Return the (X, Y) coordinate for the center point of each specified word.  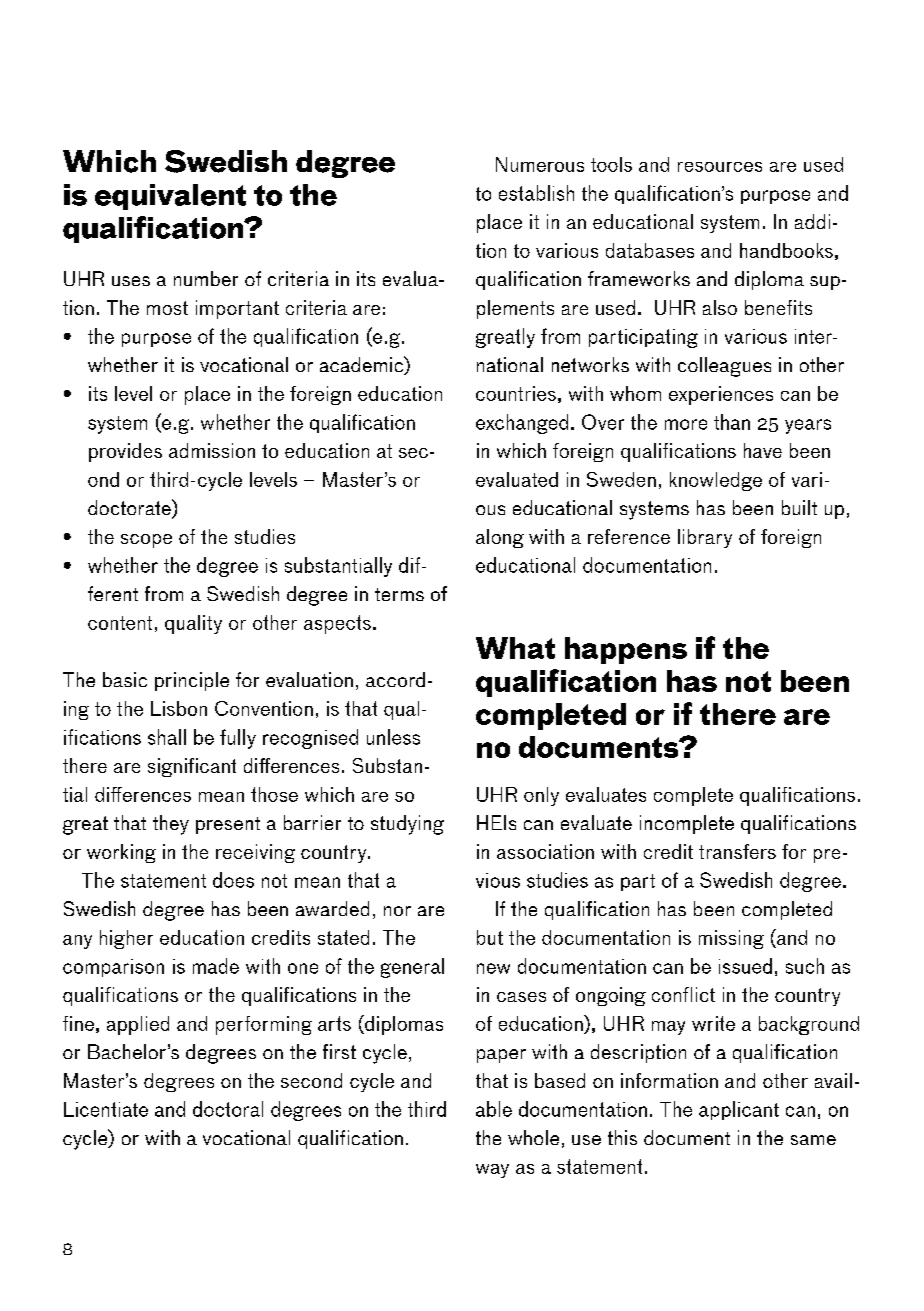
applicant (739, 1110)
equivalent (170, 197)
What (515, 648)
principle (192, 681)
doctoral (228, 1109)
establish (536, 193)
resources (720, 167)
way (492, 1171)
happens (626, 650)
